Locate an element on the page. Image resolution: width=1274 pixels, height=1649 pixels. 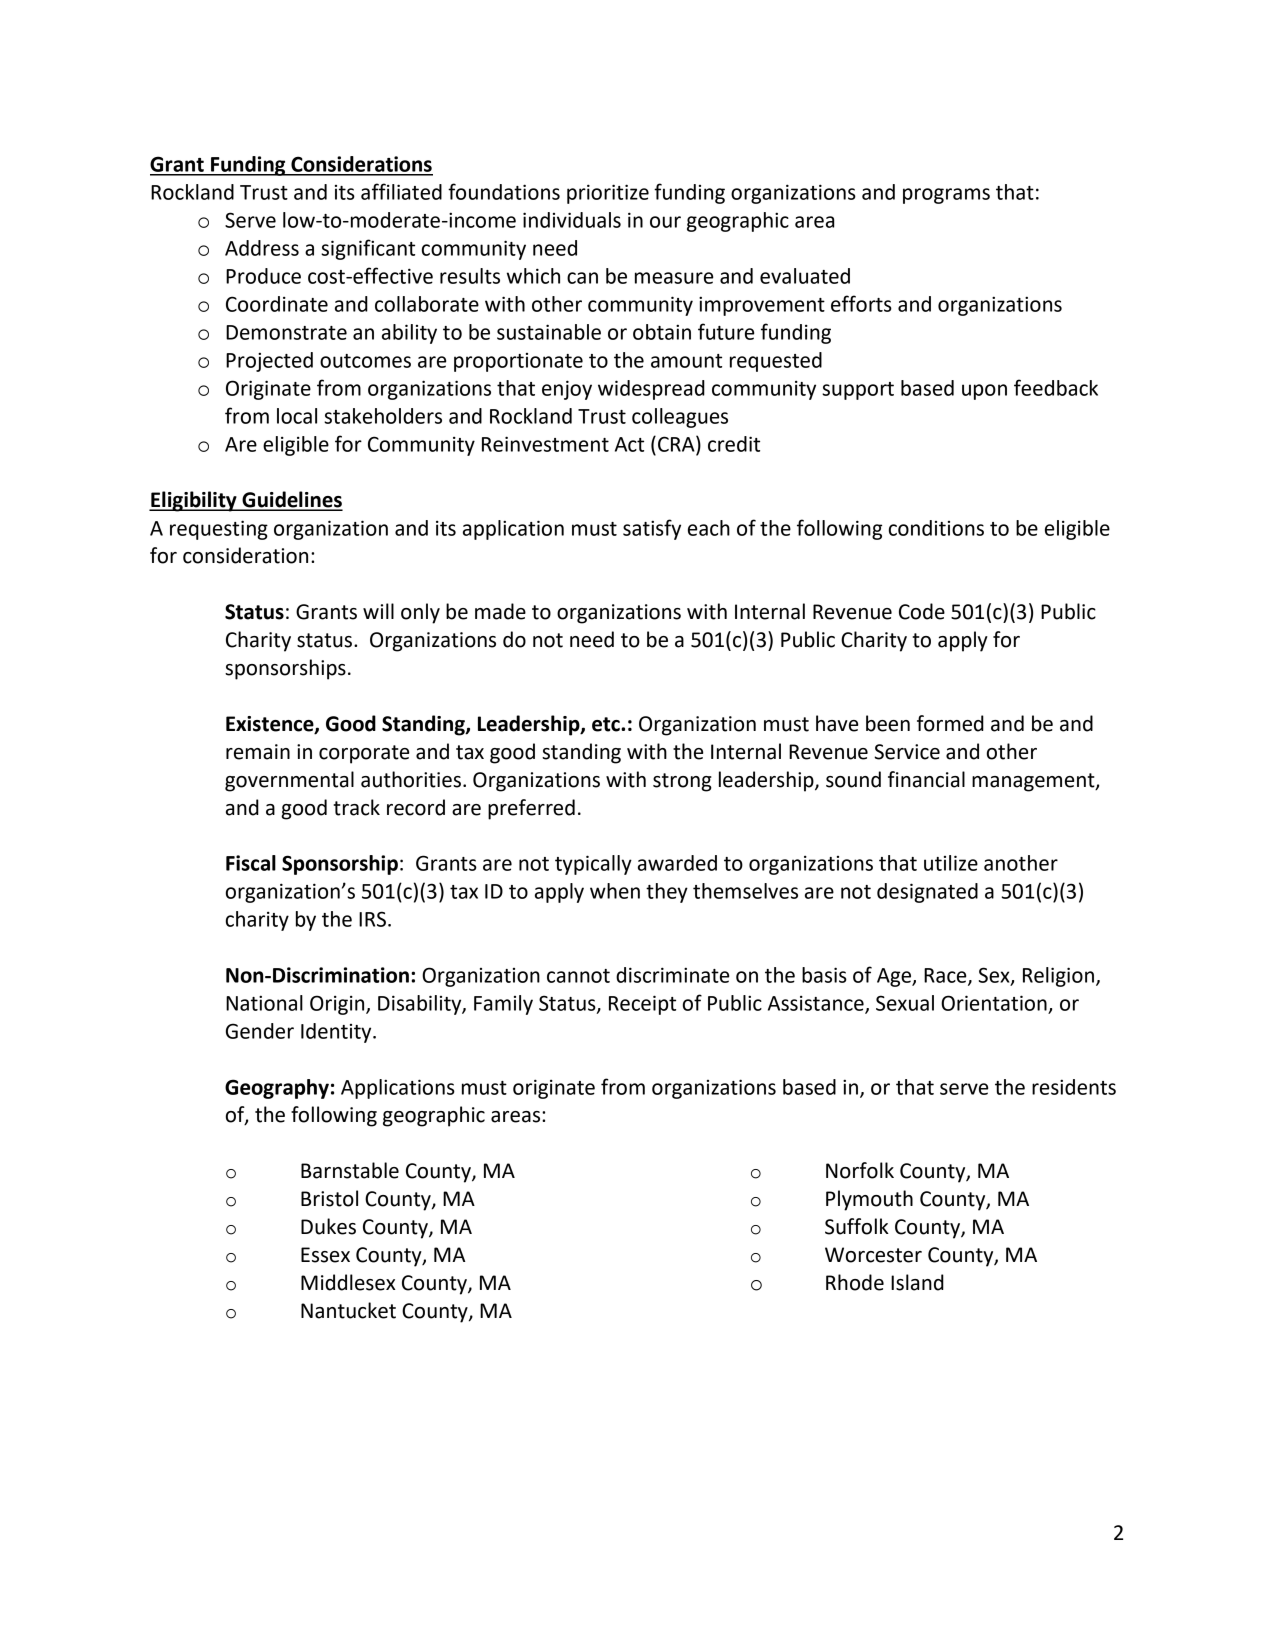
Essex is located at coordinates (325, 1255).
